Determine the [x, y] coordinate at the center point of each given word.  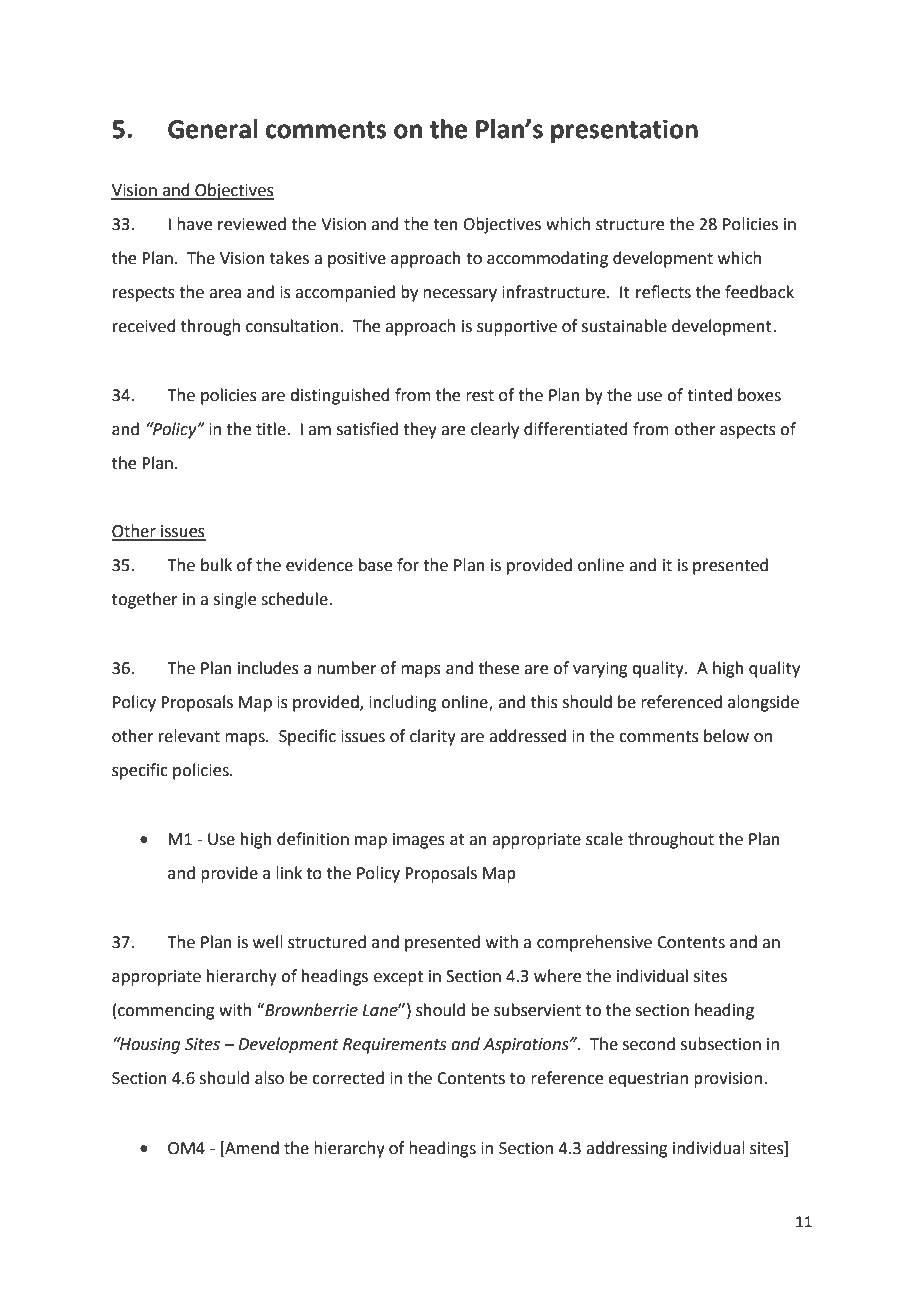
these [498, 668]
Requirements [394, 1046]
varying [600, 670]
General [213, 129]
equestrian [648, 1080]
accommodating [547, 259]
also [269, 1078]
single [235, 600]
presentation [624, 131]
